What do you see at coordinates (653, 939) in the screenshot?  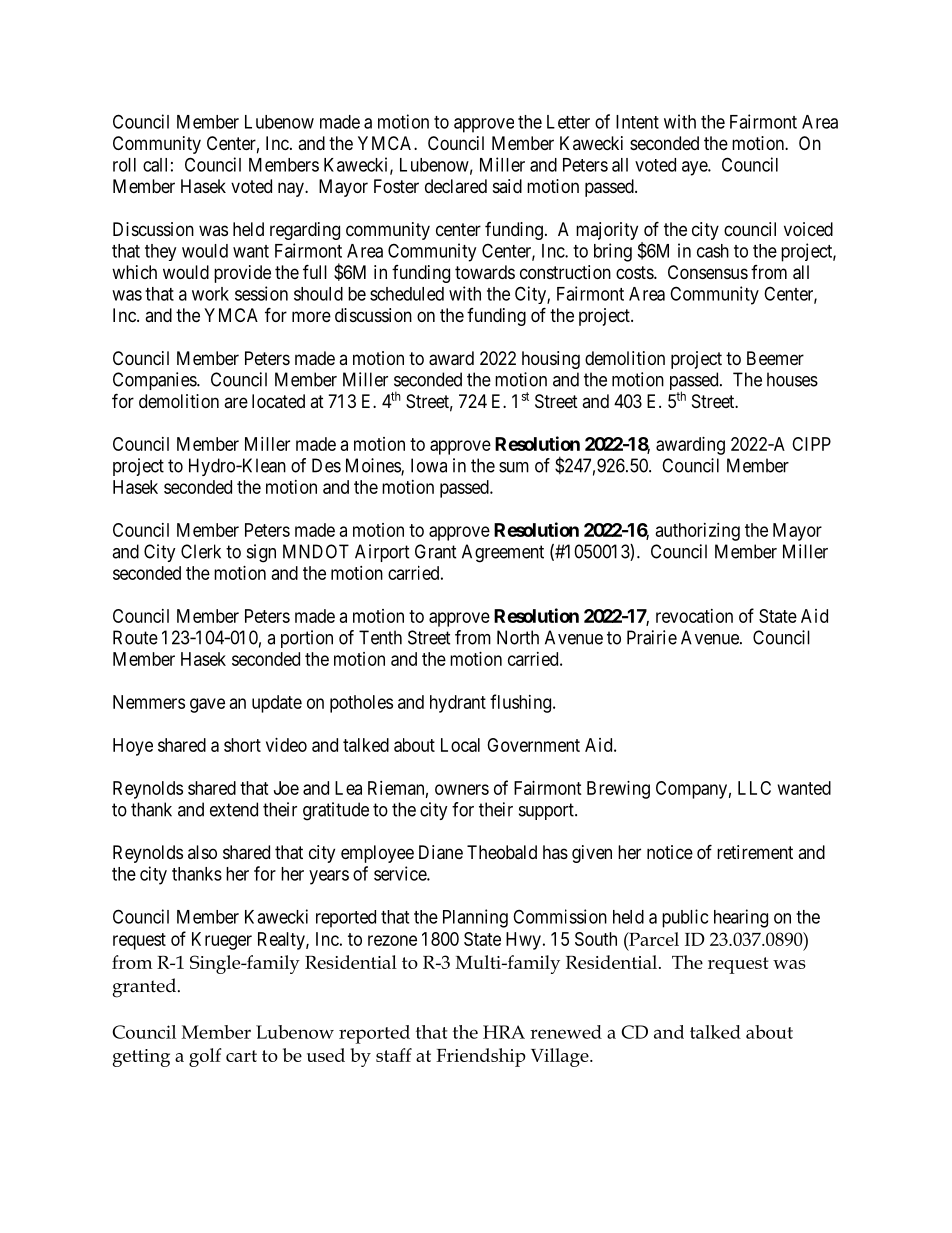 I see `Parcel` at bounding box center [653, 939].
